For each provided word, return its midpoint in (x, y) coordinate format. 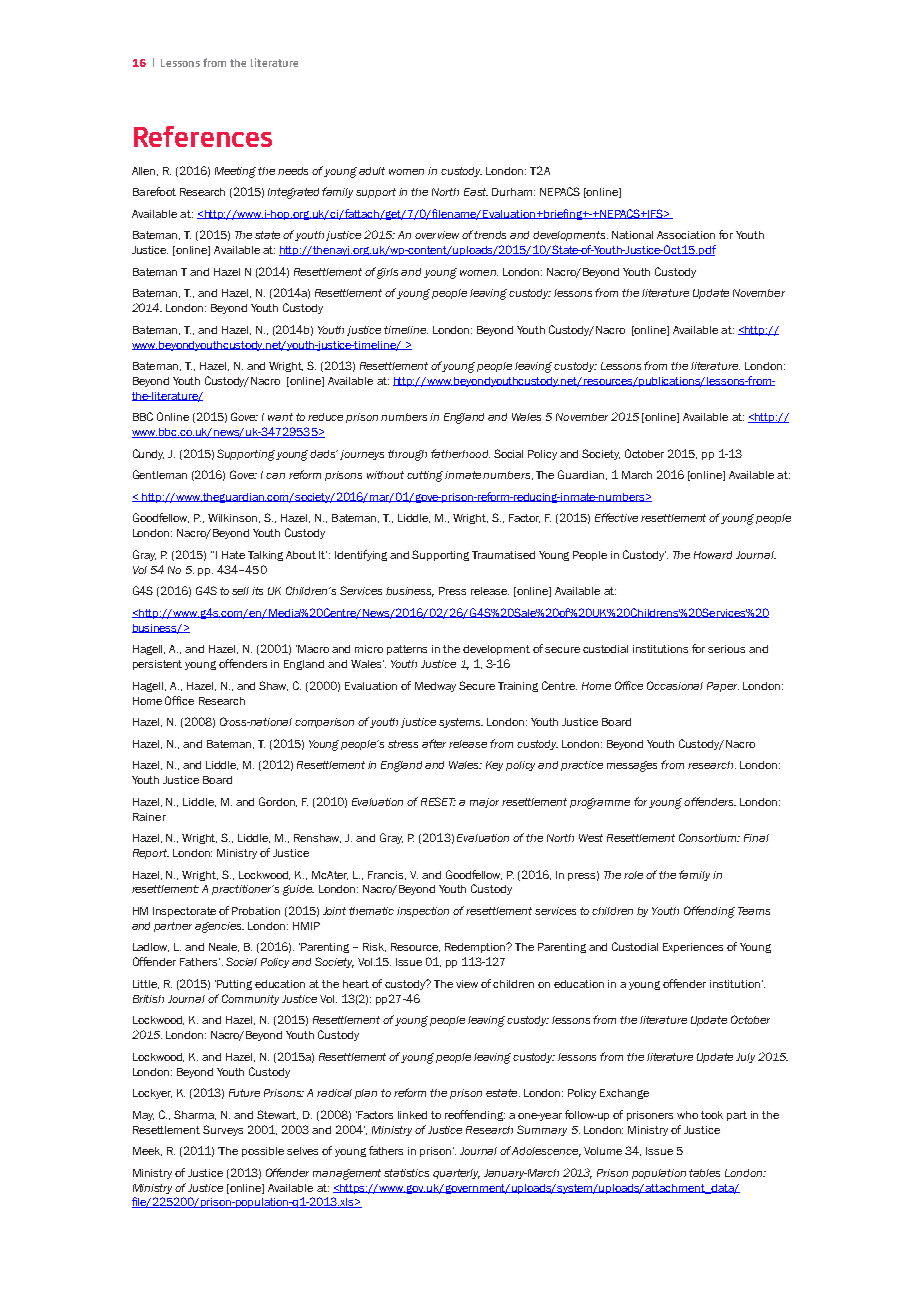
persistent (157, 665)
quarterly (456, 1174)
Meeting (235, 172)
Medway (435, 687)
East (476, 192)
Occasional (675, 685)
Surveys (223, 1130)
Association (686, 235)
